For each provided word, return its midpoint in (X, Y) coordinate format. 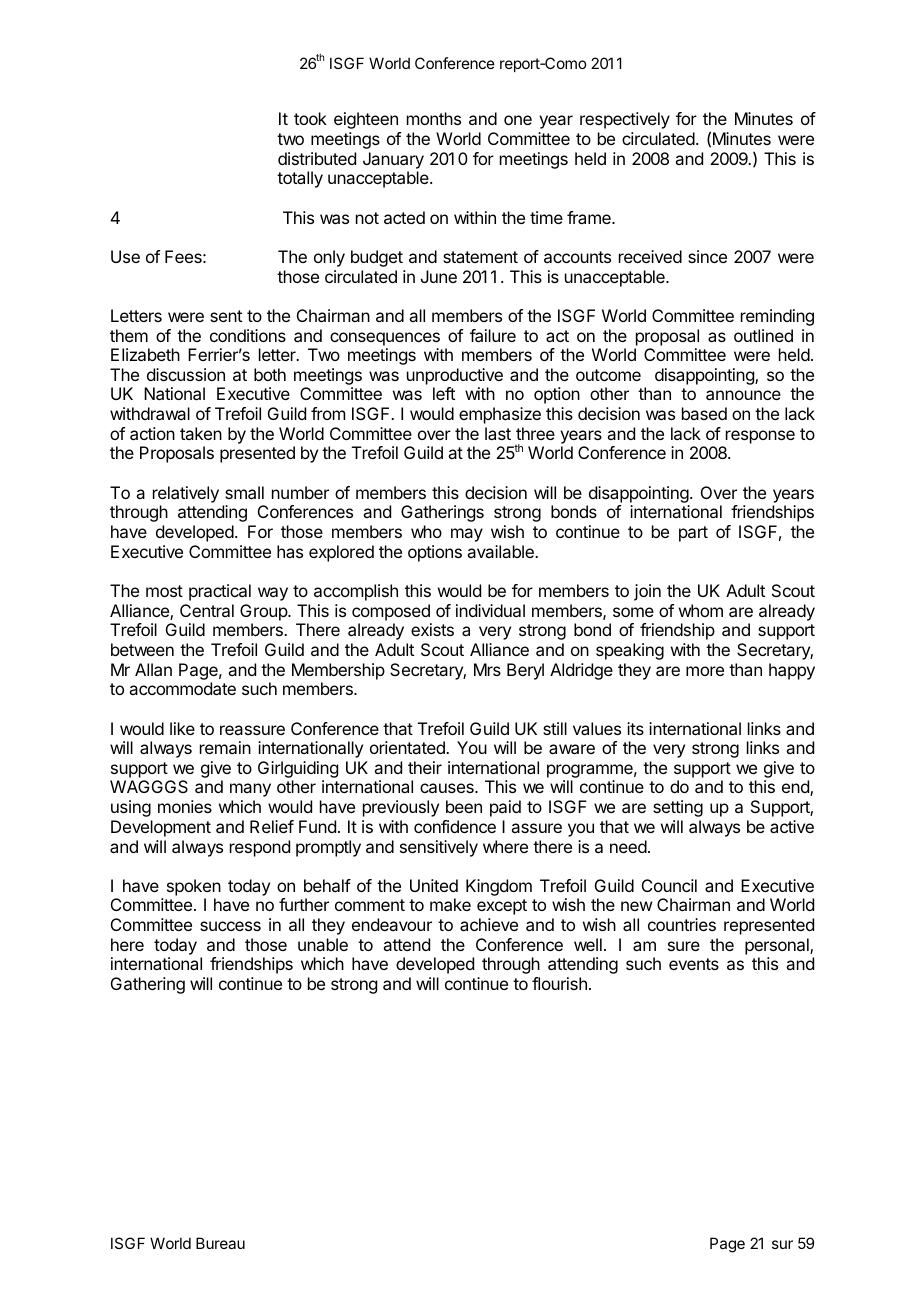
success (230, 926)
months (434, 118)
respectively (625, 120)
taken (201, 433)
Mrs (487, 669)
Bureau (220, 1243)
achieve (489, 924)
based (704, 413)
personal (778, 946)
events (694, 964)
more (705, 671)
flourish (559, 983)
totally (300, 179)
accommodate (182, 688)
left (444, 393)
